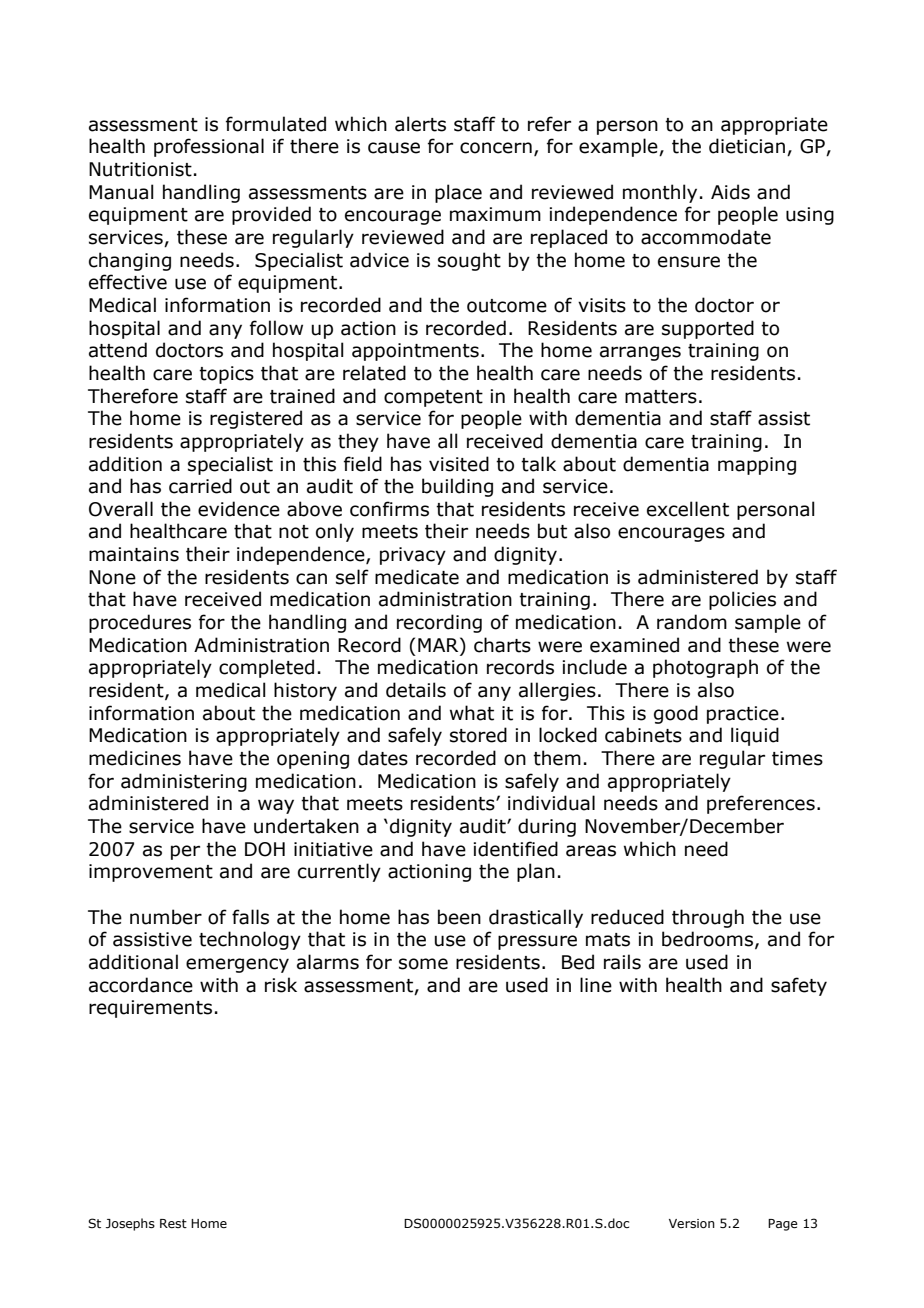  Describe the element at coordinates (747, 146) in the screenshot. I see `dietician` at that location.
